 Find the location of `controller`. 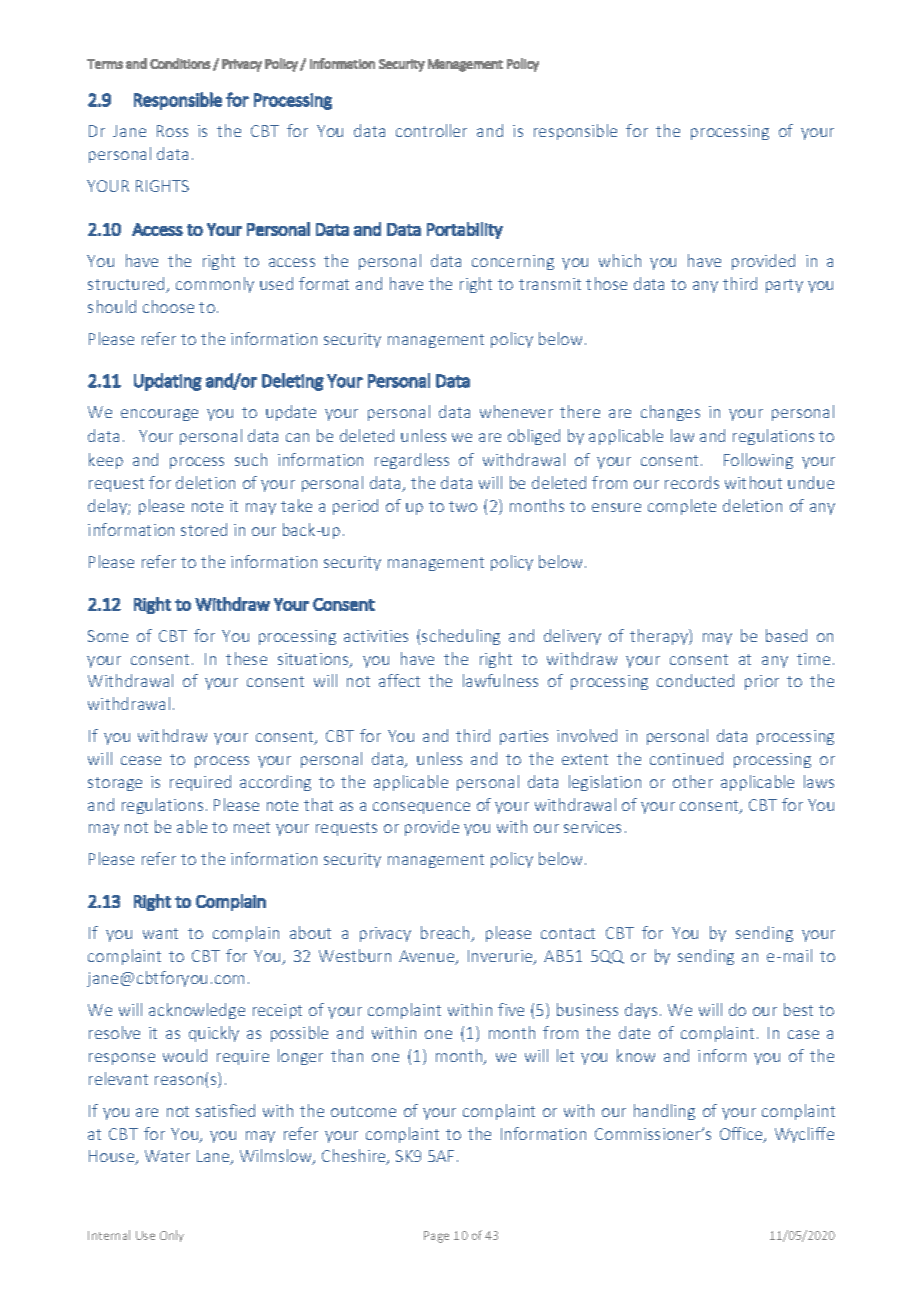

controller is located at coordinates (431, 130).
